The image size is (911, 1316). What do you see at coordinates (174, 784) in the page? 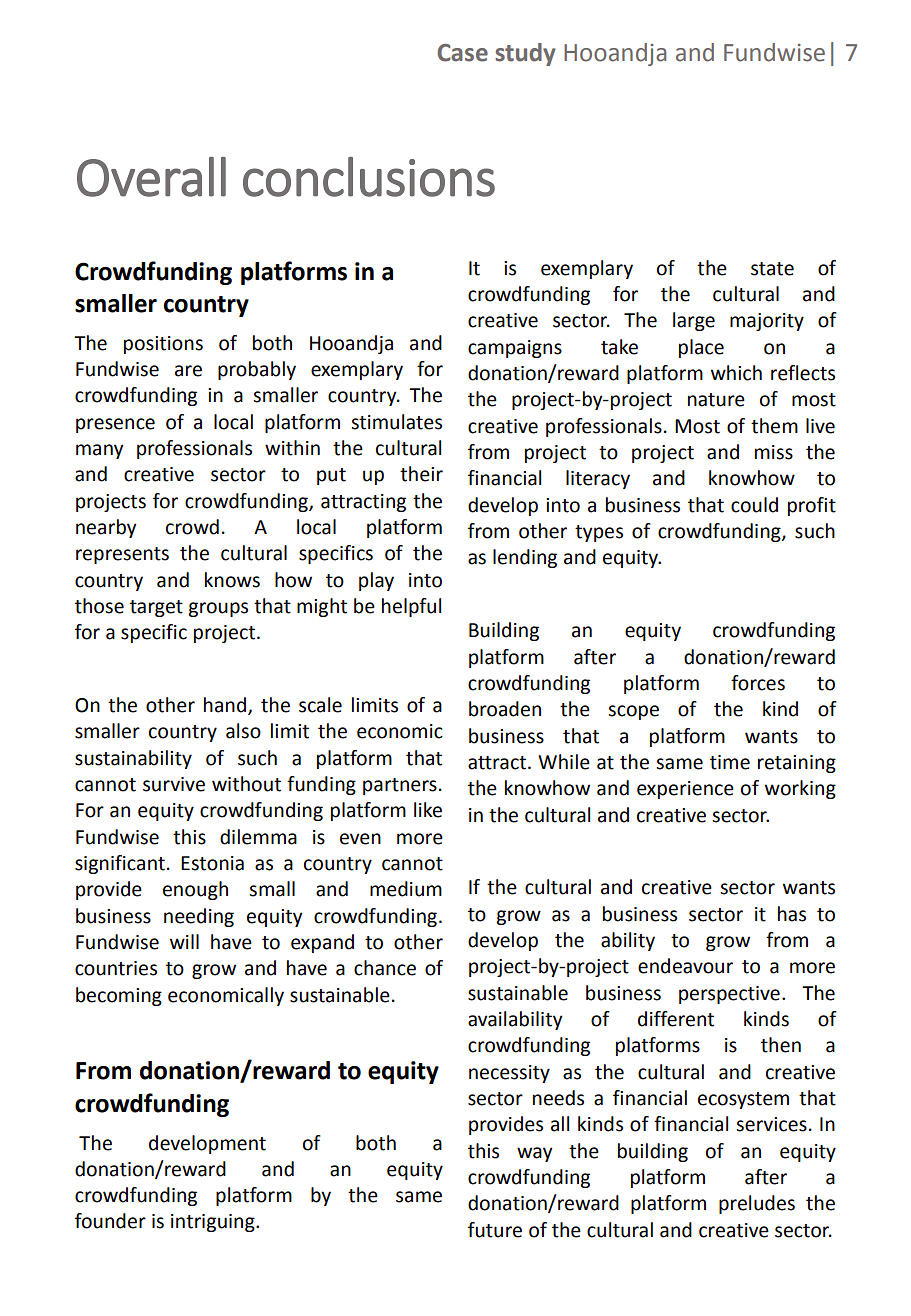
I see `survive` at bounding box center [174, 784].
